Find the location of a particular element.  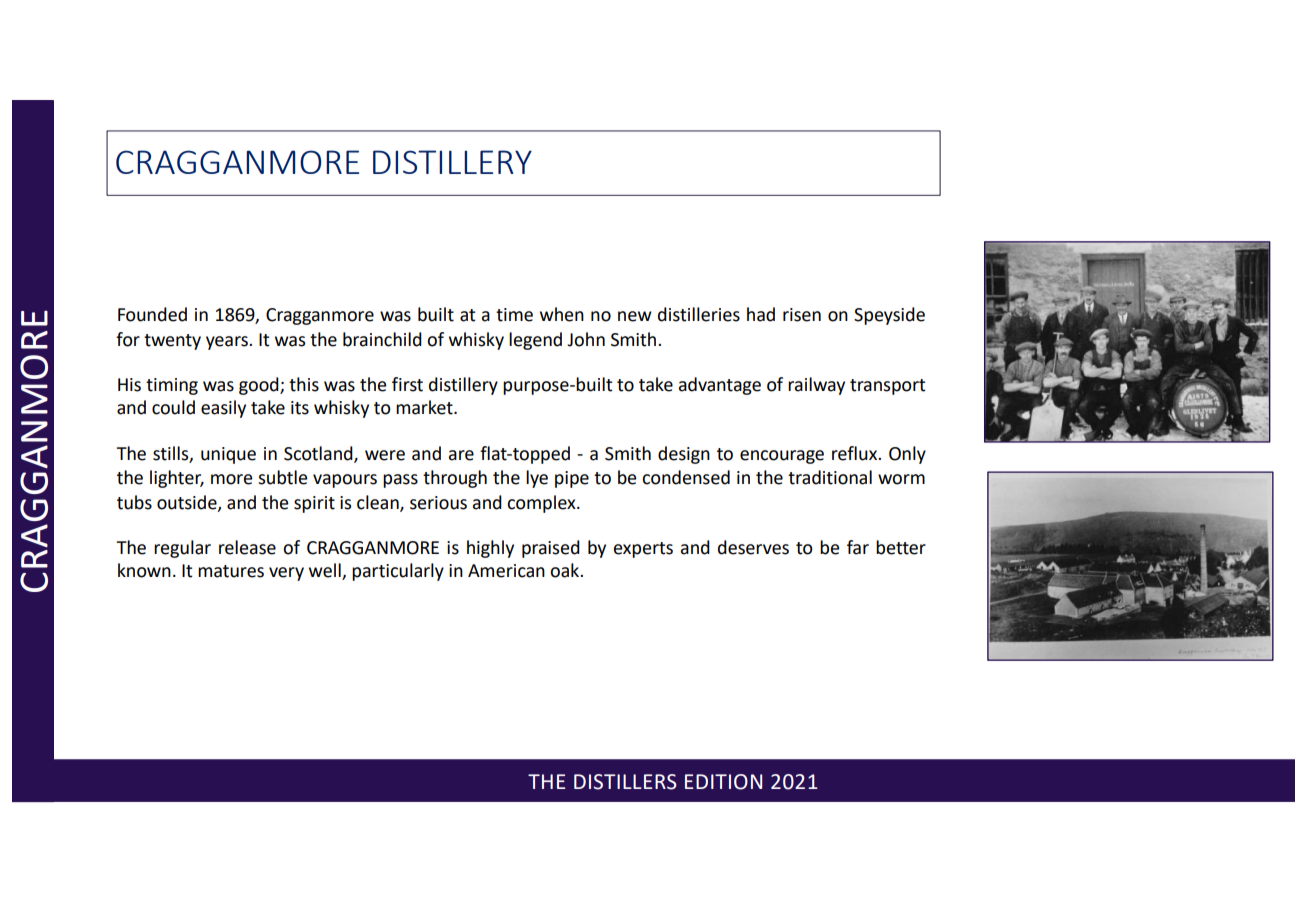

EDITION is located at coordinates (723, 782).
